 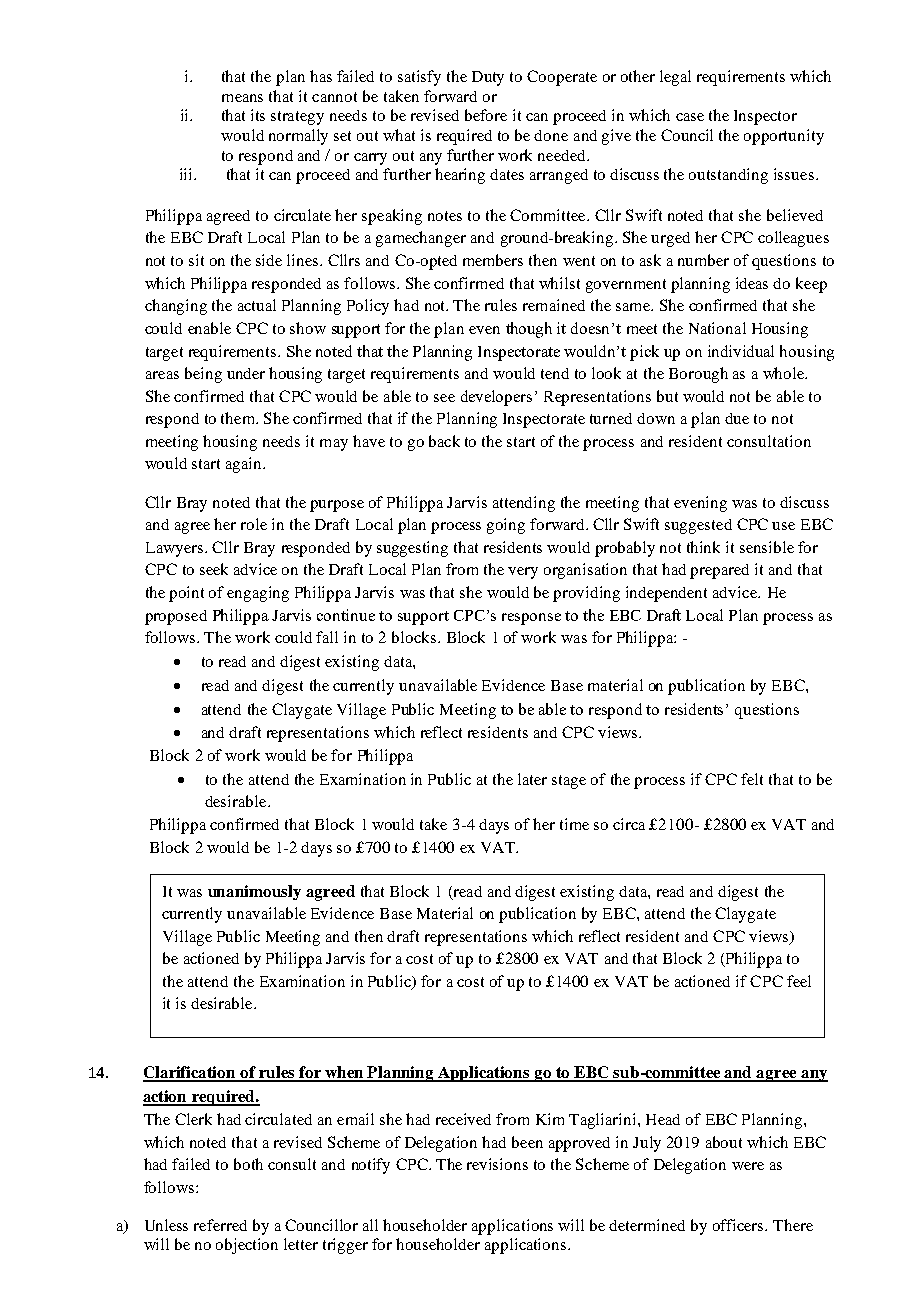 What do you see at coordinates (486, 115) in the page?
I see `before` at bounding box center [486, 115].
